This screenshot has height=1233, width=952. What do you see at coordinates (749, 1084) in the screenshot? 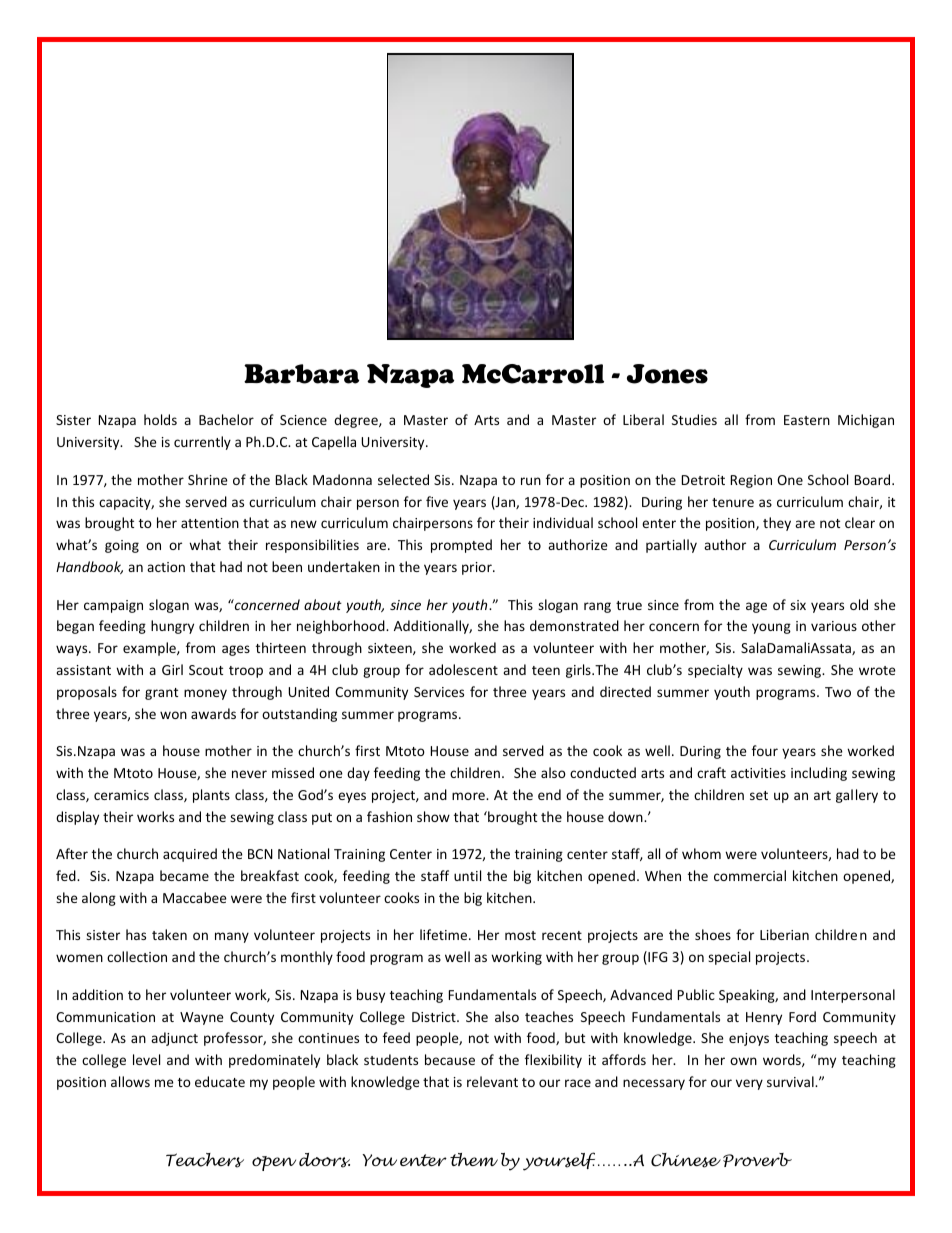
I see `very` at bounding box center [749, 1084].
